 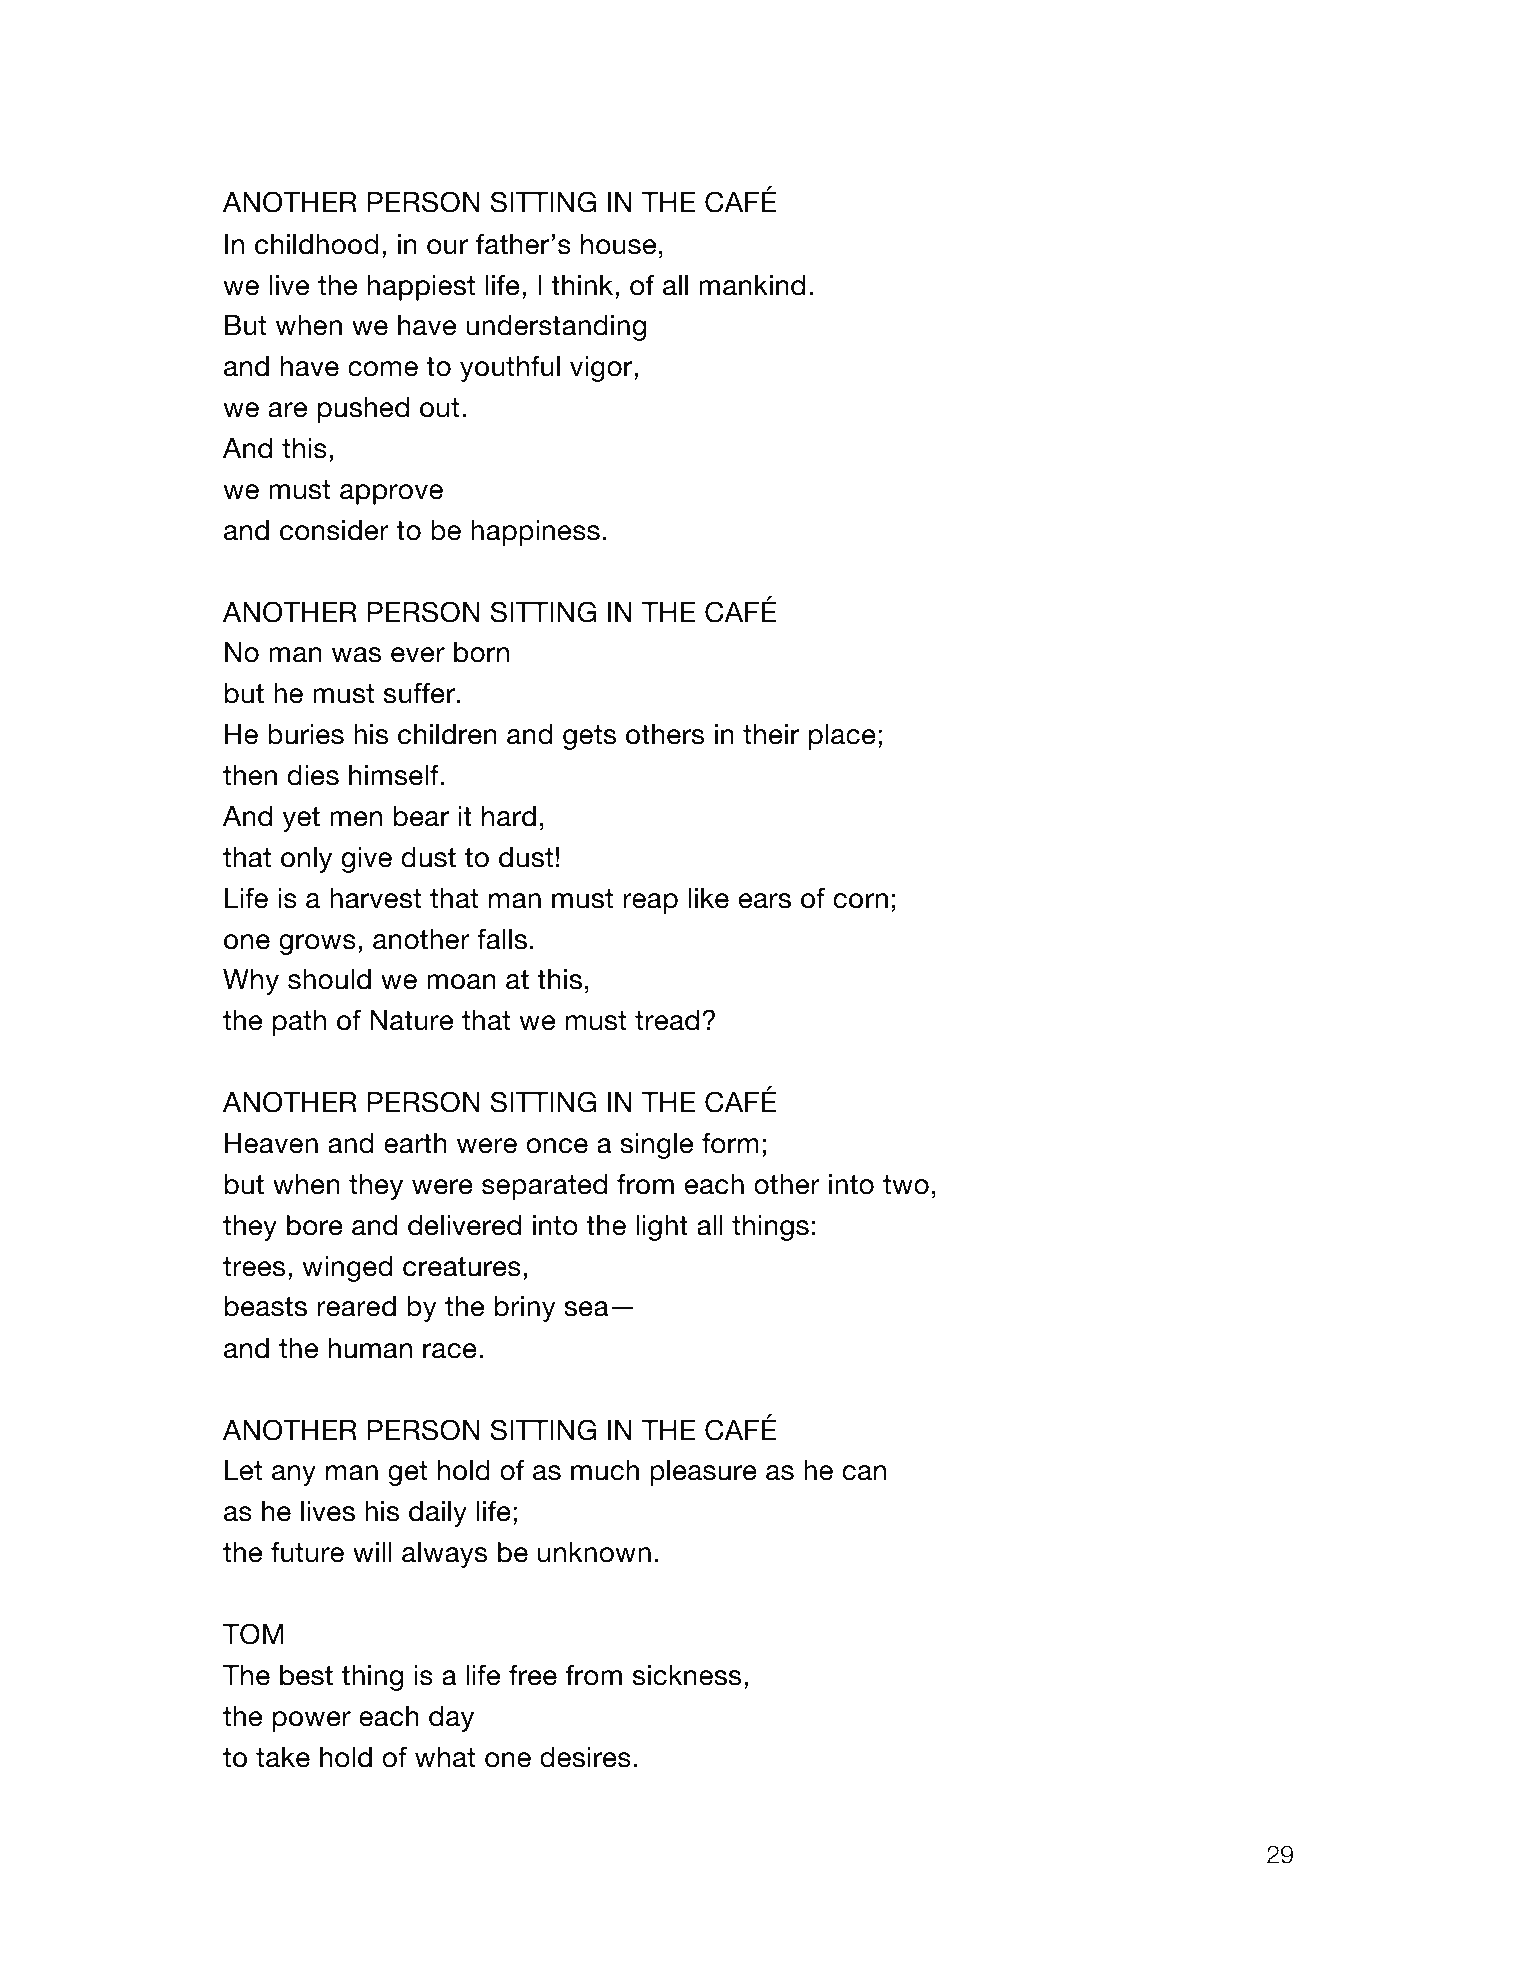 What do you see at coordinates (752, 285) in the document?
I see `mankind` at bounding box center [752, 285].
